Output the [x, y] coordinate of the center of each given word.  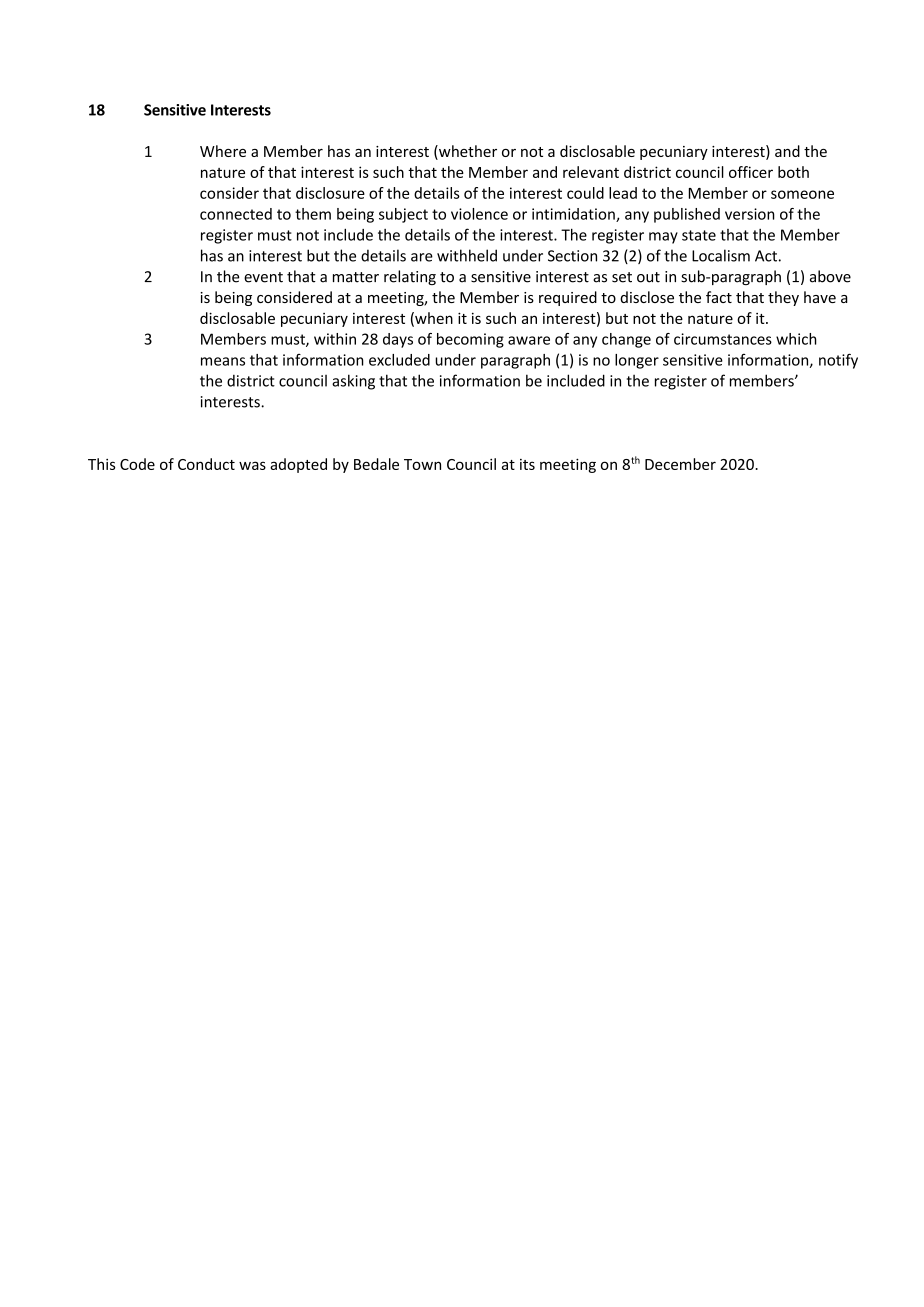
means [223, 361]
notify [838, 361]
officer [751, 172]
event [263, 277]
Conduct [206, 464]
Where [223, 151]
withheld [467, 255]
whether [467, 152]
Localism [721, 255]
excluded [399, 360]
